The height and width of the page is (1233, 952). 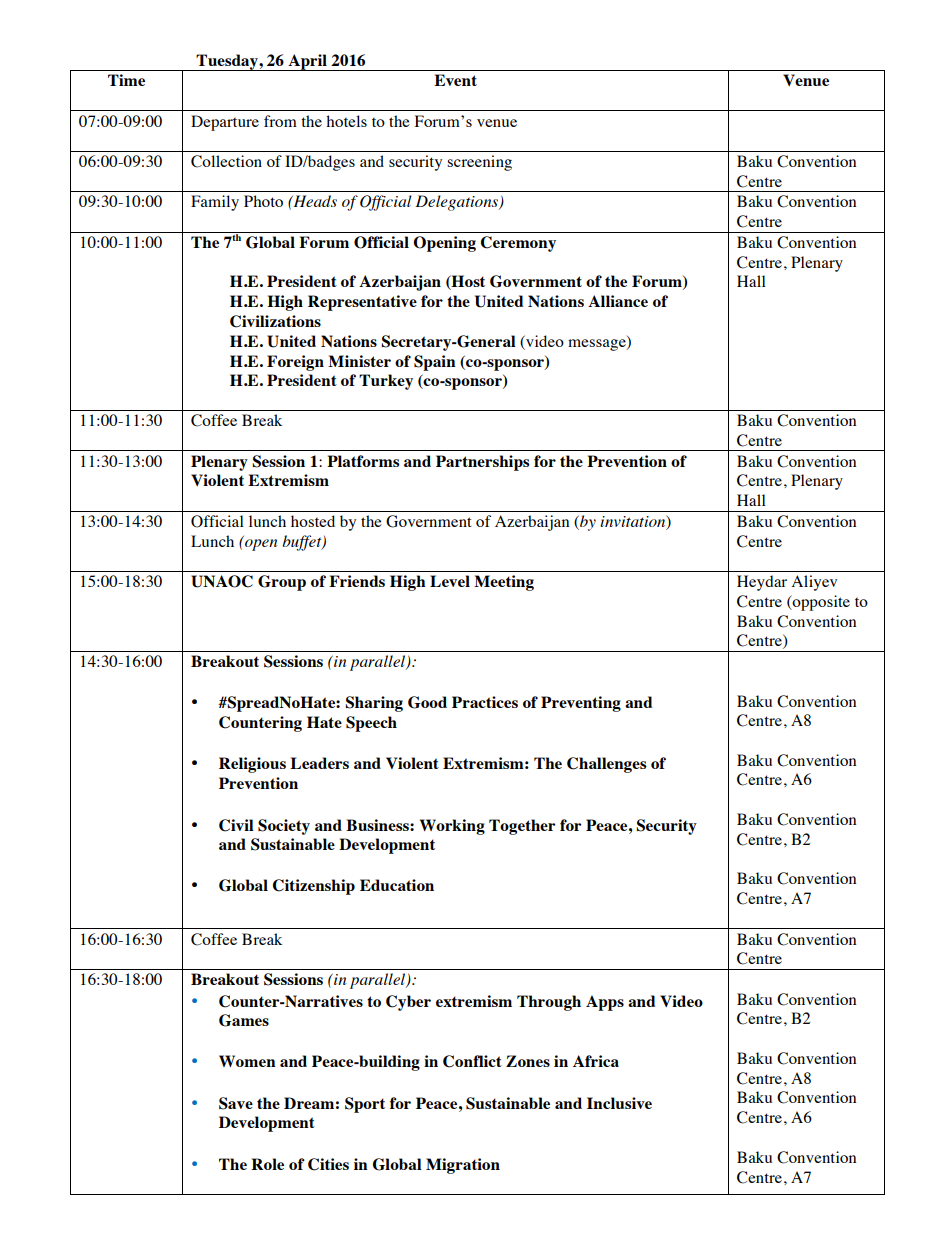 I want to click on Save, so click(x=236, y=1103).
